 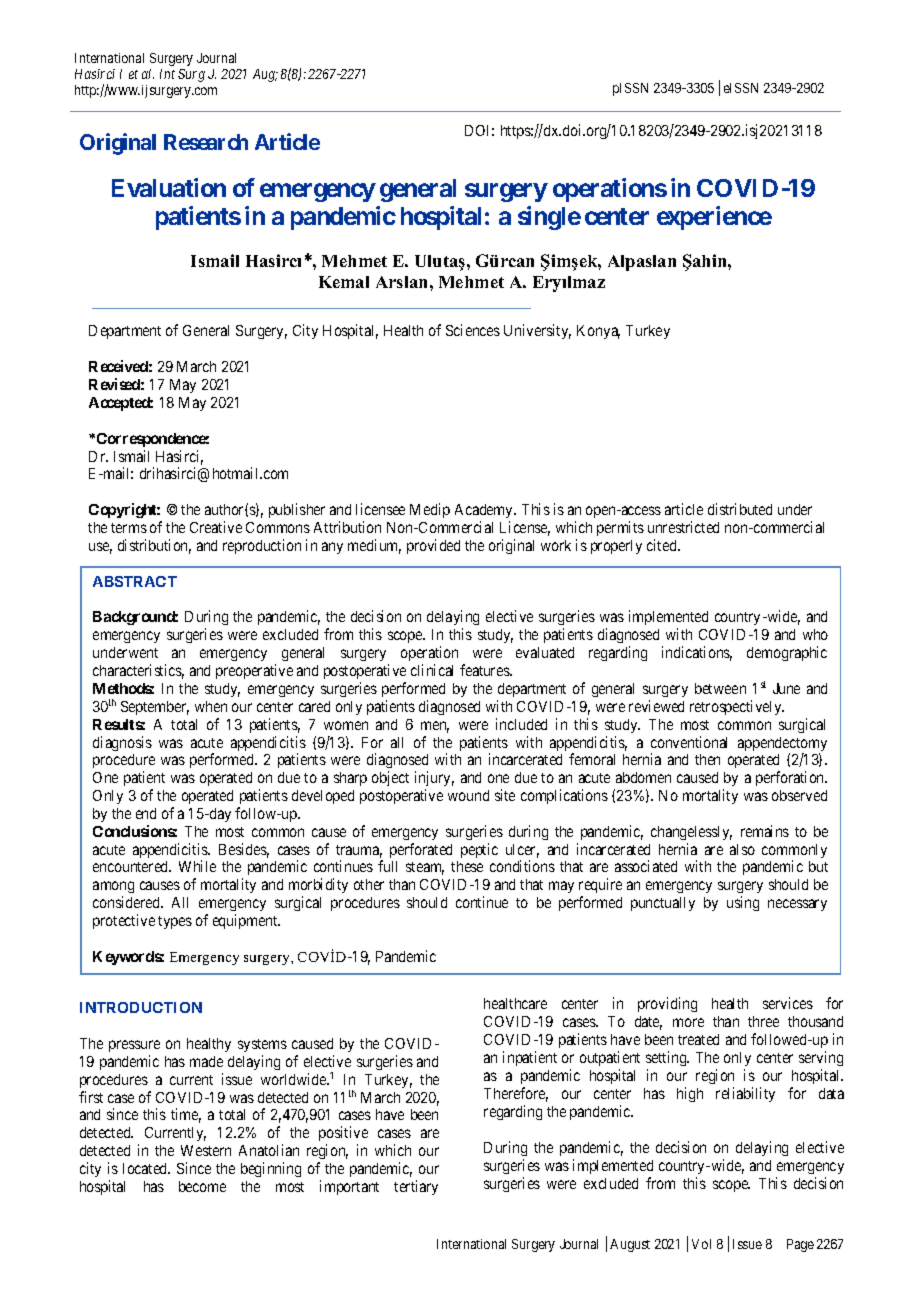 What do you see at coordinates (202, 1186) in the page?
I see `become` at bounding box center [202, 1186].
